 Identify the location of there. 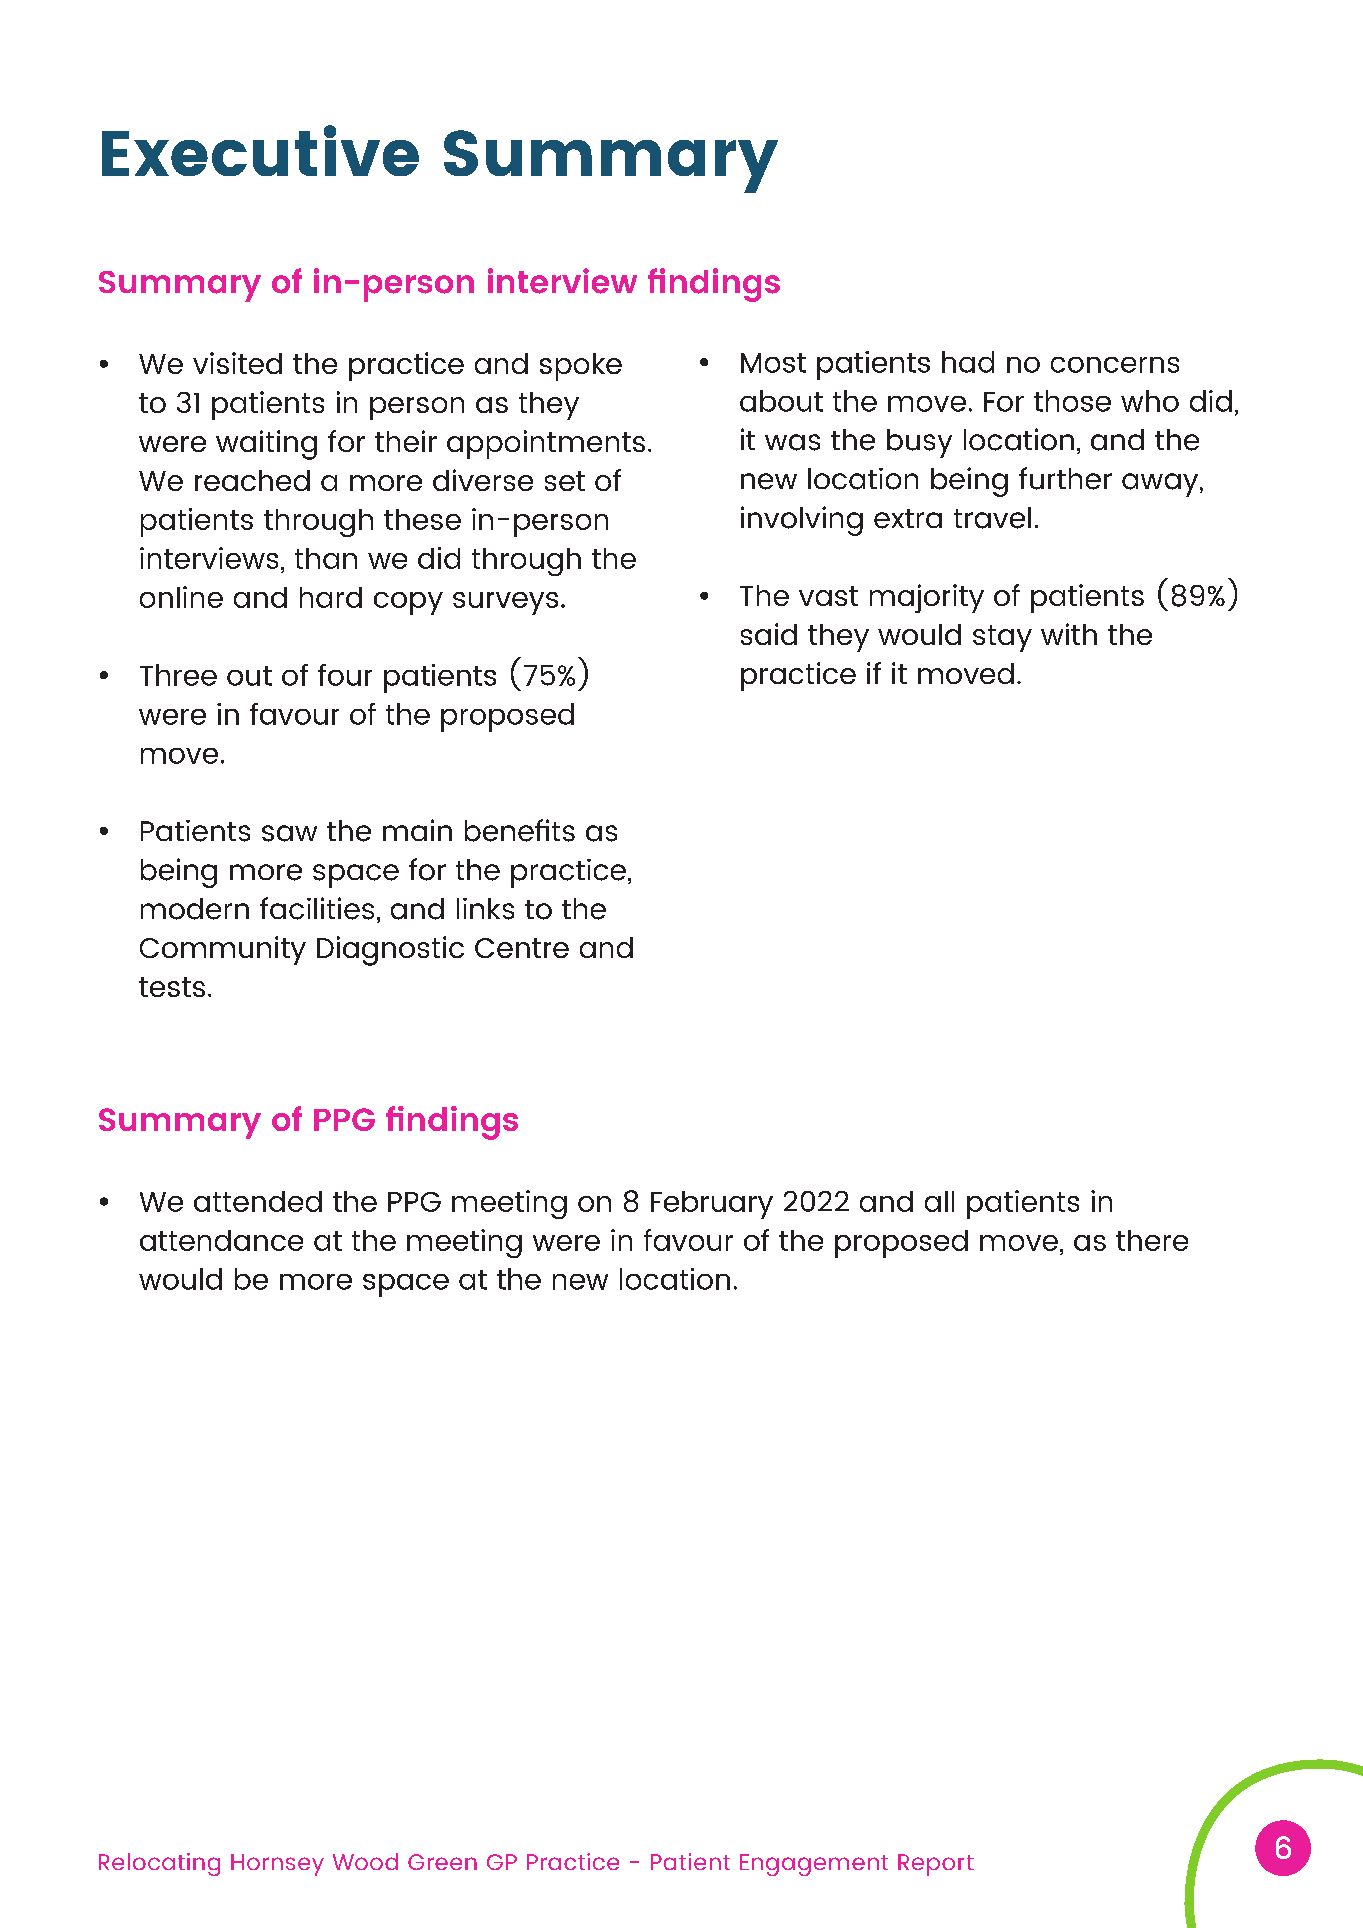
(1152, 1240).
